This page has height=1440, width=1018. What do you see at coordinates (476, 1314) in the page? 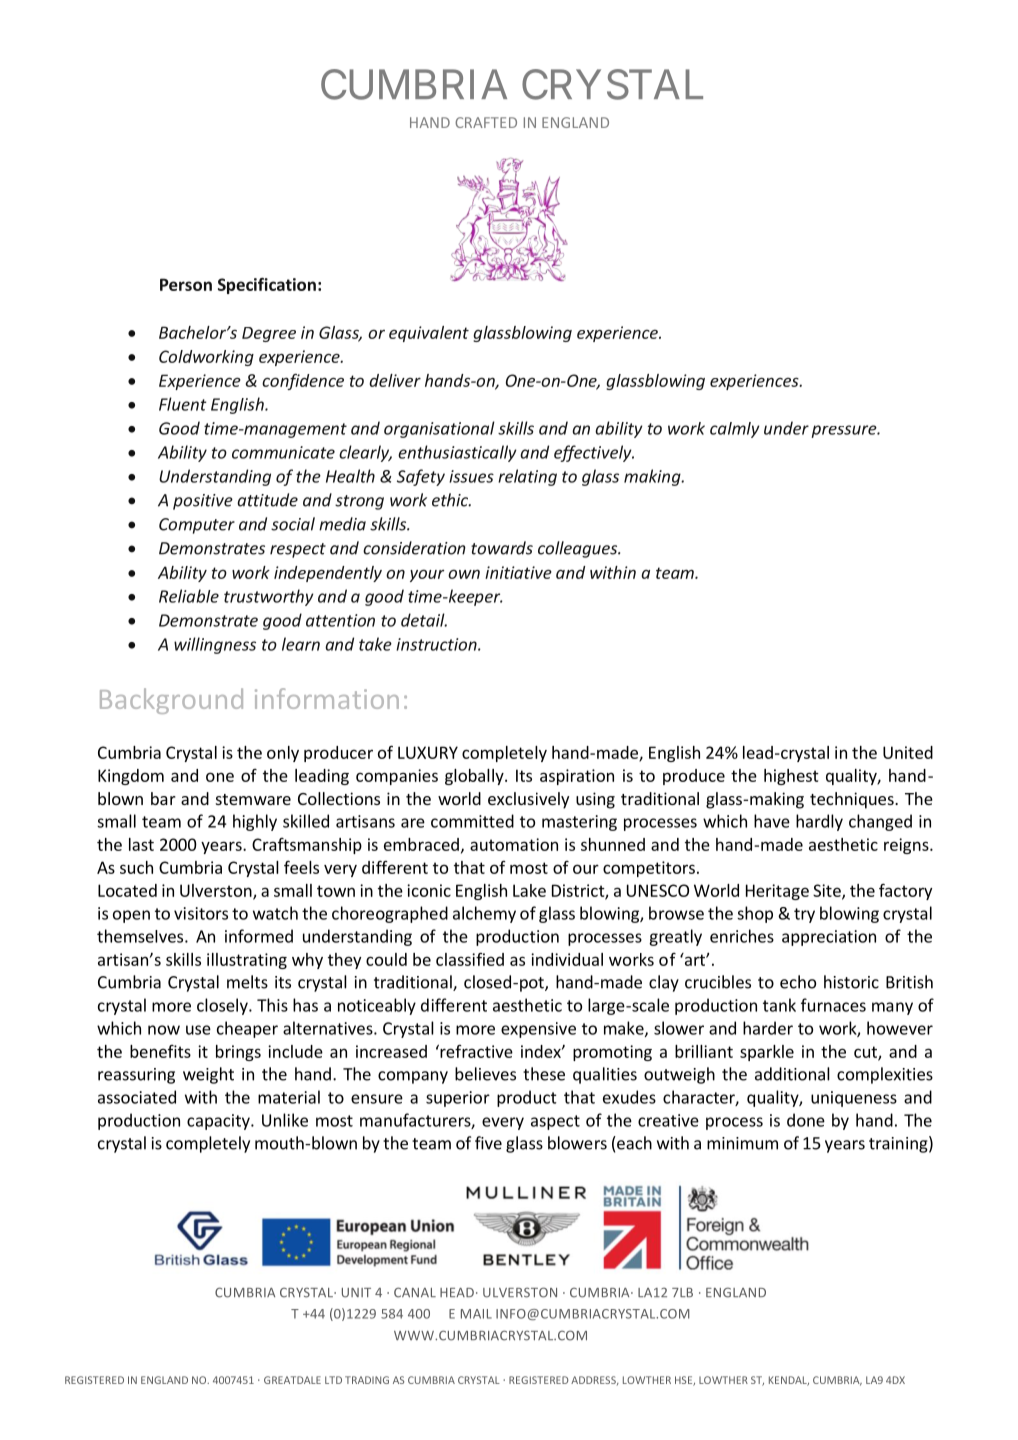
I see `MAIL` at bounding box center [476, 1314].
